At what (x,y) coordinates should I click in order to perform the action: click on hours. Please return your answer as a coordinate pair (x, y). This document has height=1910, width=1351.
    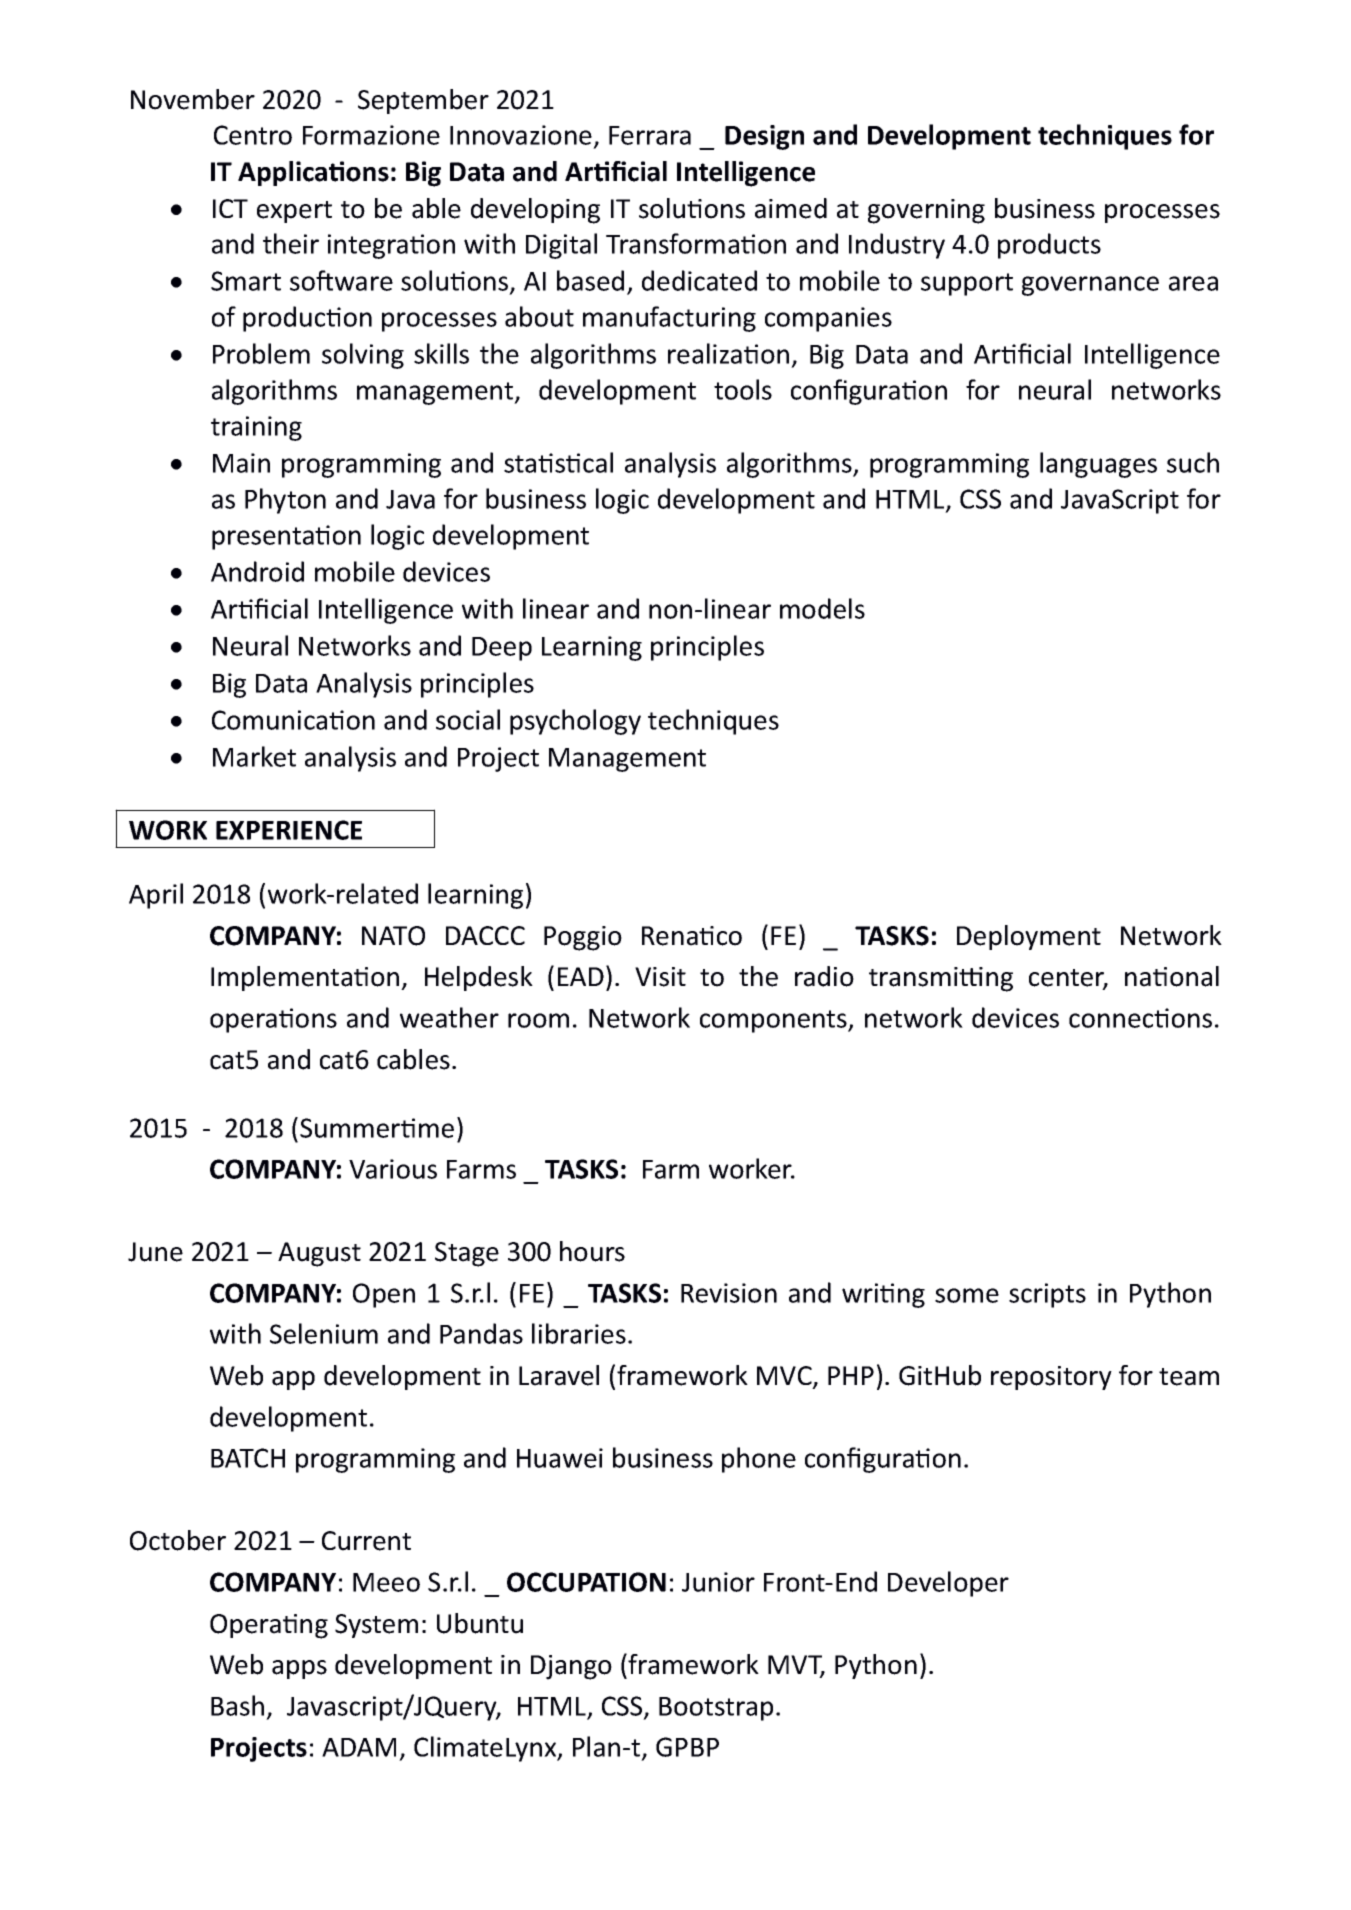
    Looking at the image, I should click on (592, 1251).
